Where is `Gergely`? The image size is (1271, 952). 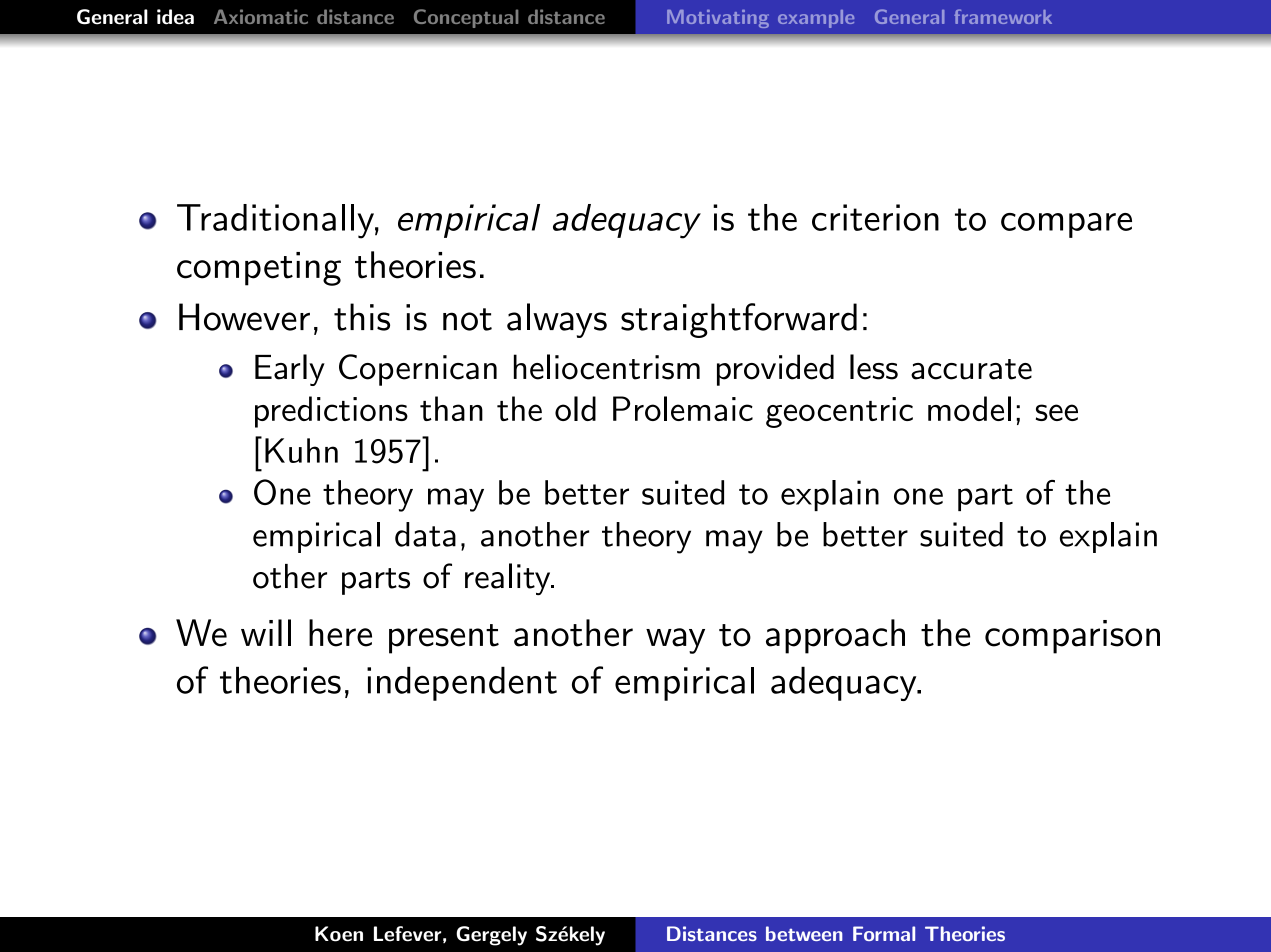 Gergely is located at coordinates (491, 936).
